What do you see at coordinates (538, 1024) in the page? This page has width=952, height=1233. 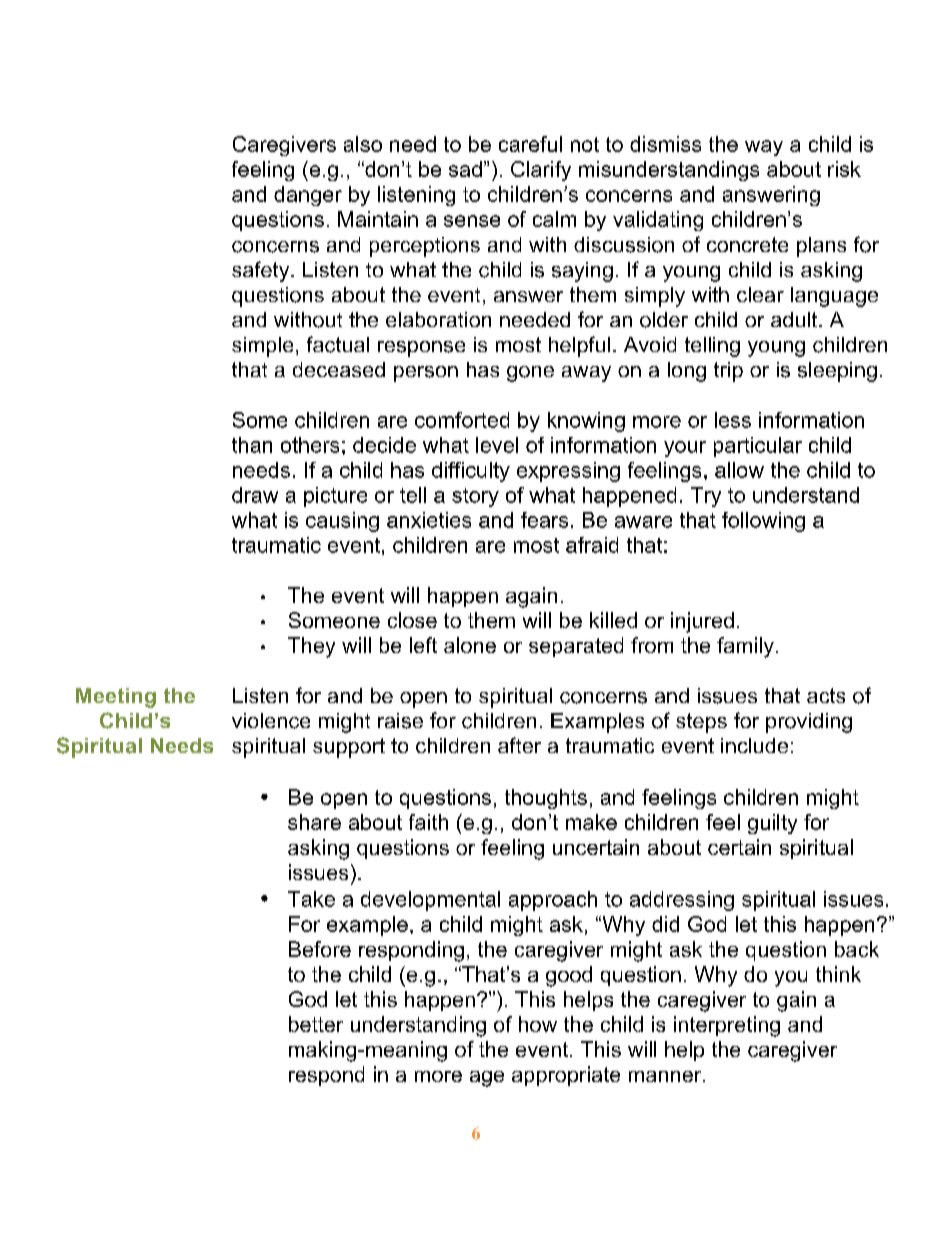 I see `how` at bounding box center [538, 1024].
